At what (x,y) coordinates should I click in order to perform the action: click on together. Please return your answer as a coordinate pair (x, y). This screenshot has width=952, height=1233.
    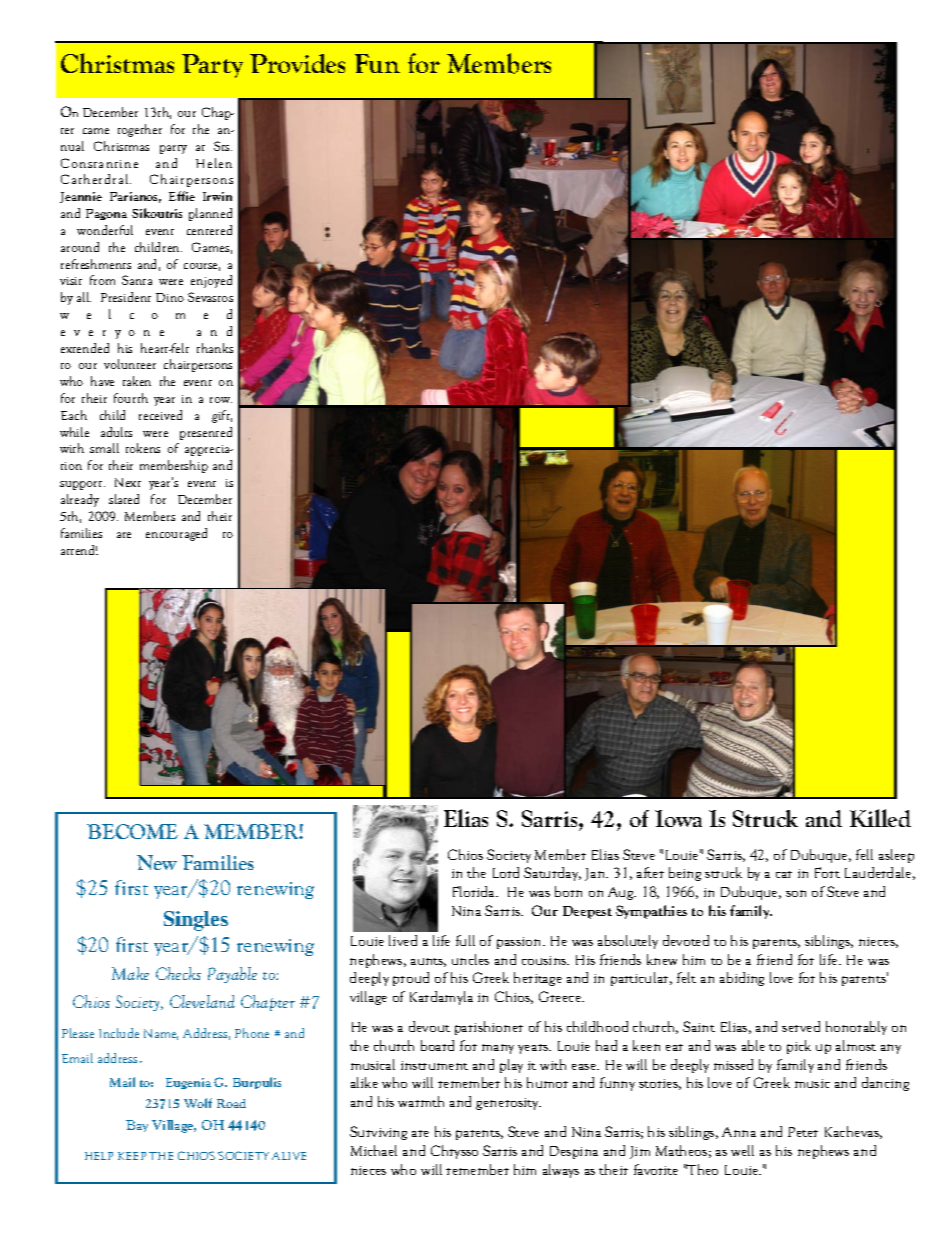
    Looking at the image, I should click on (140, 130).
